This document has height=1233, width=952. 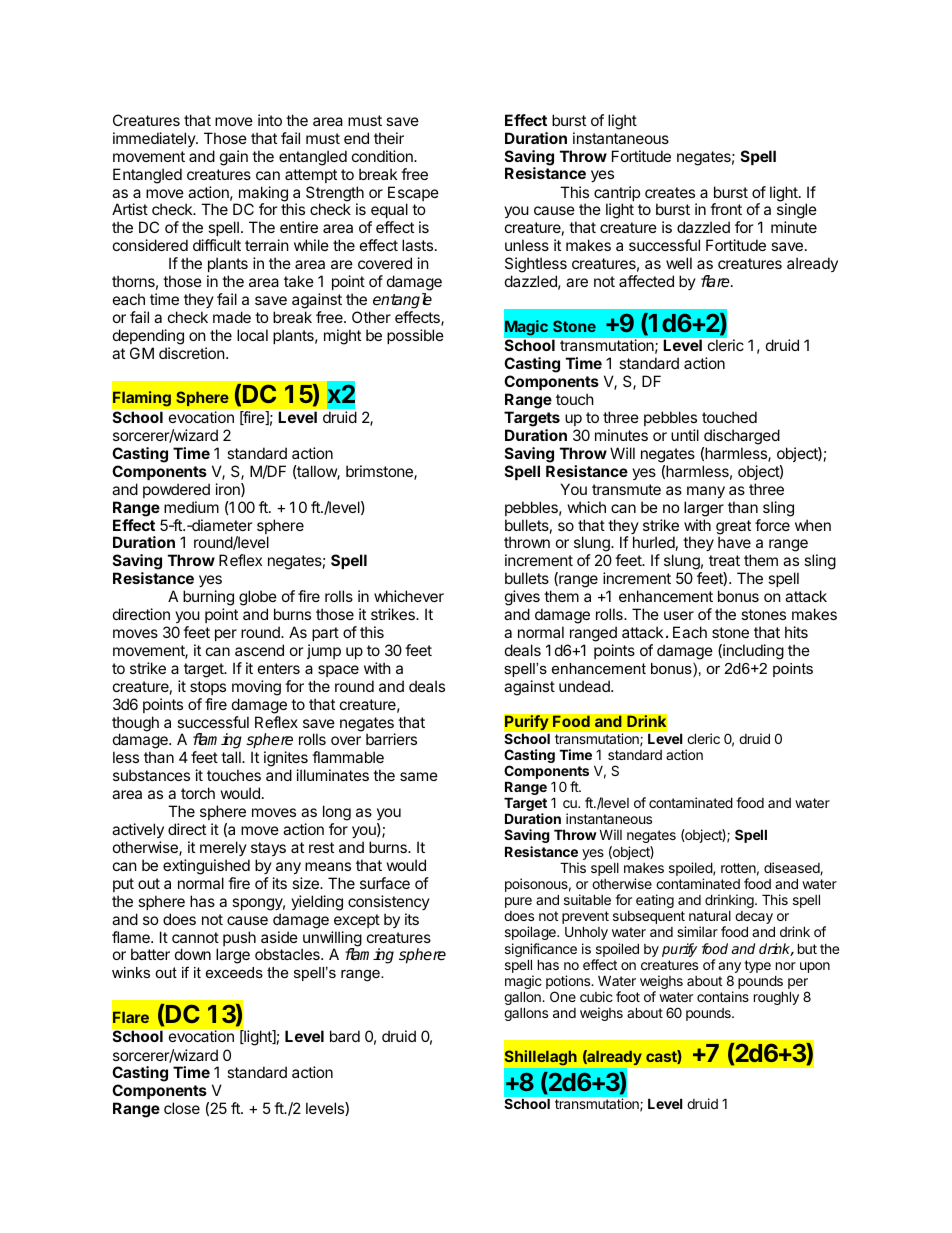 What do you see at coordinates (523, 599) in the document?
I see `gives` at bounding box center [523, 599].
